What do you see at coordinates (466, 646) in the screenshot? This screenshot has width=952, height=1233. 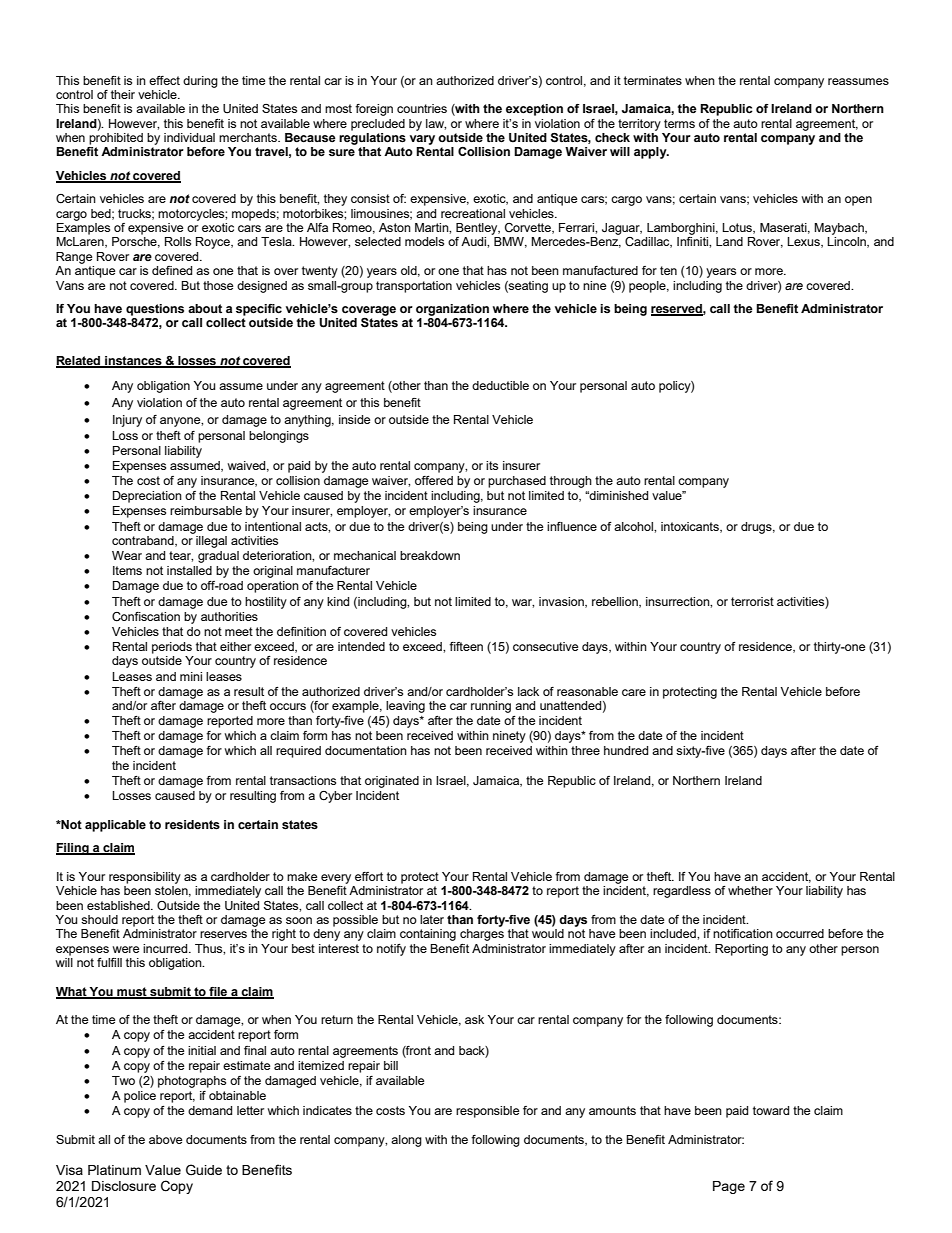 I see `fifteen` at bounding box center [466, 646].
